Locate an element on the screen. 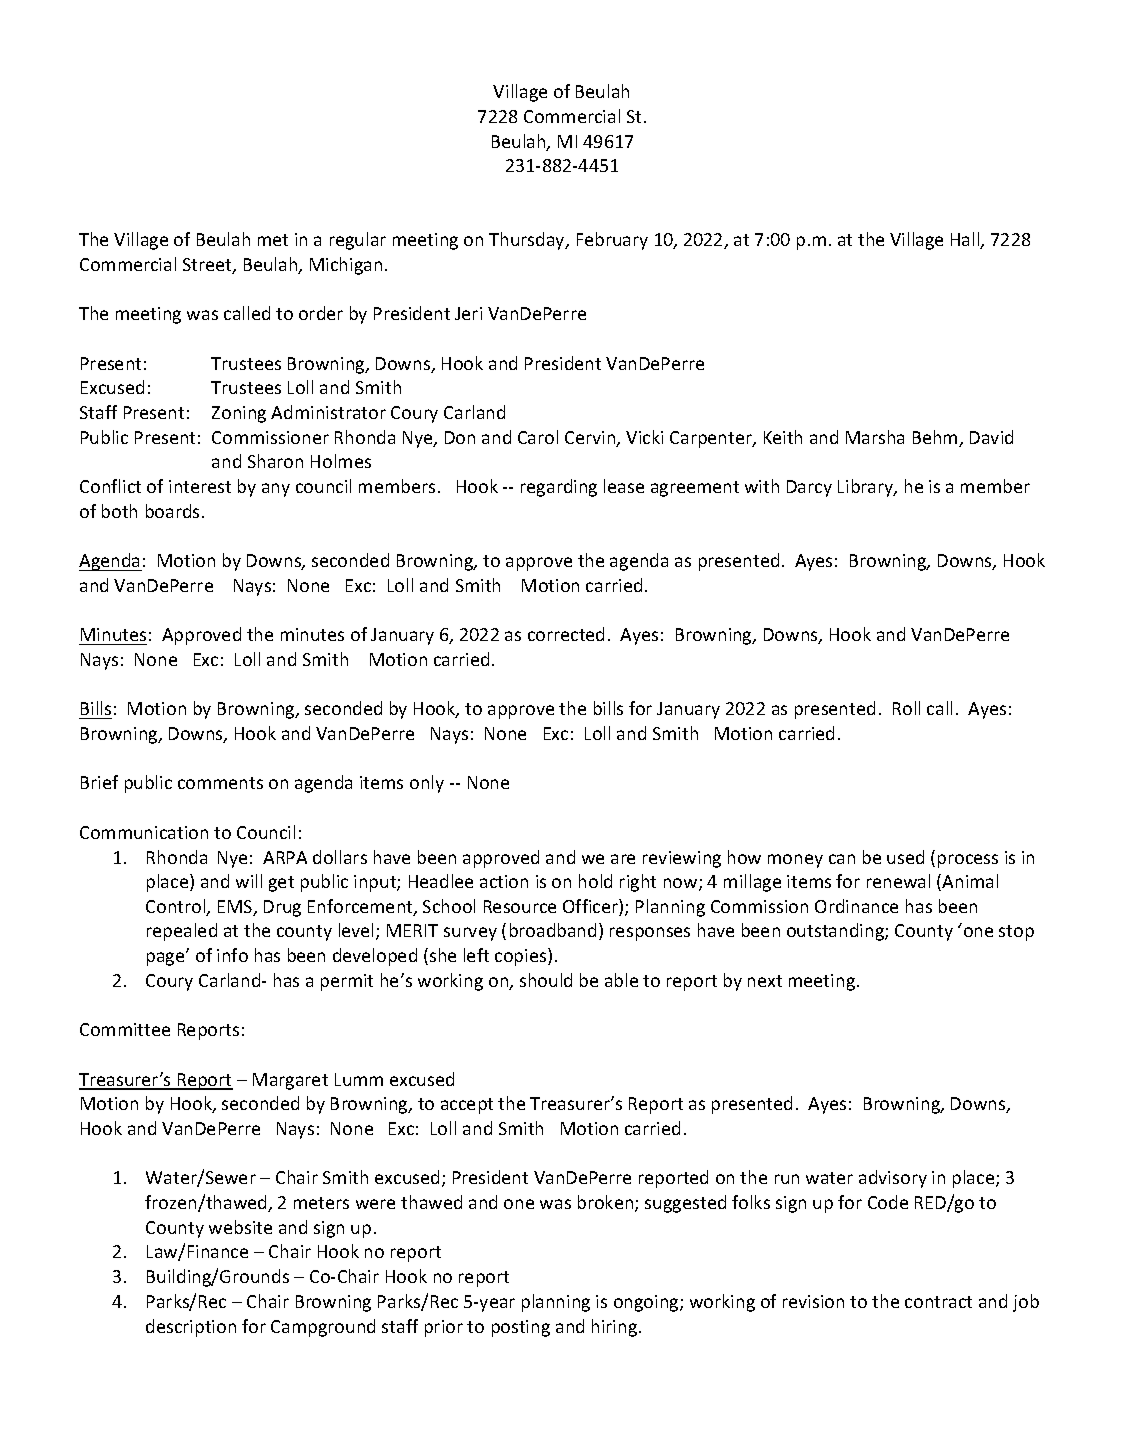 The height and width of the screenshot is (1456, 1125). Marsha is located at coordinates (875, 437).
